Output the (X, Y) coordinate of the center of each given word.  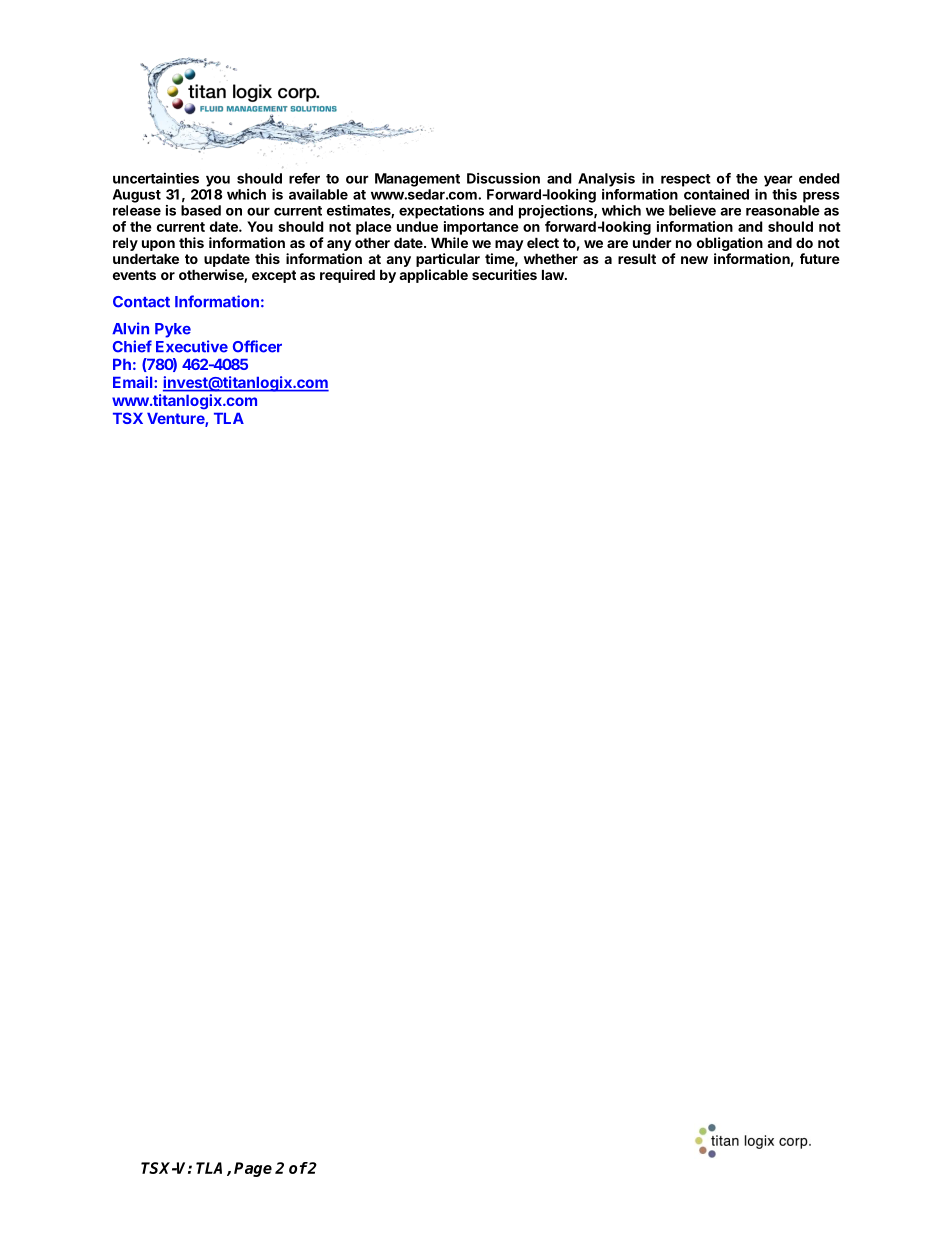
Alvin (130, 328)
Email (134, 382)
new (694, 260)
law (554, 274)
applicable (433, 276)
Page (253, 1169)
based (201, 210)
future (820, 258)
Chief (132, 346)
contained (716, 194)
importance (481, 228)
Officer (257, 346)
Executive (192, 346)
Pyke (173, 330)
